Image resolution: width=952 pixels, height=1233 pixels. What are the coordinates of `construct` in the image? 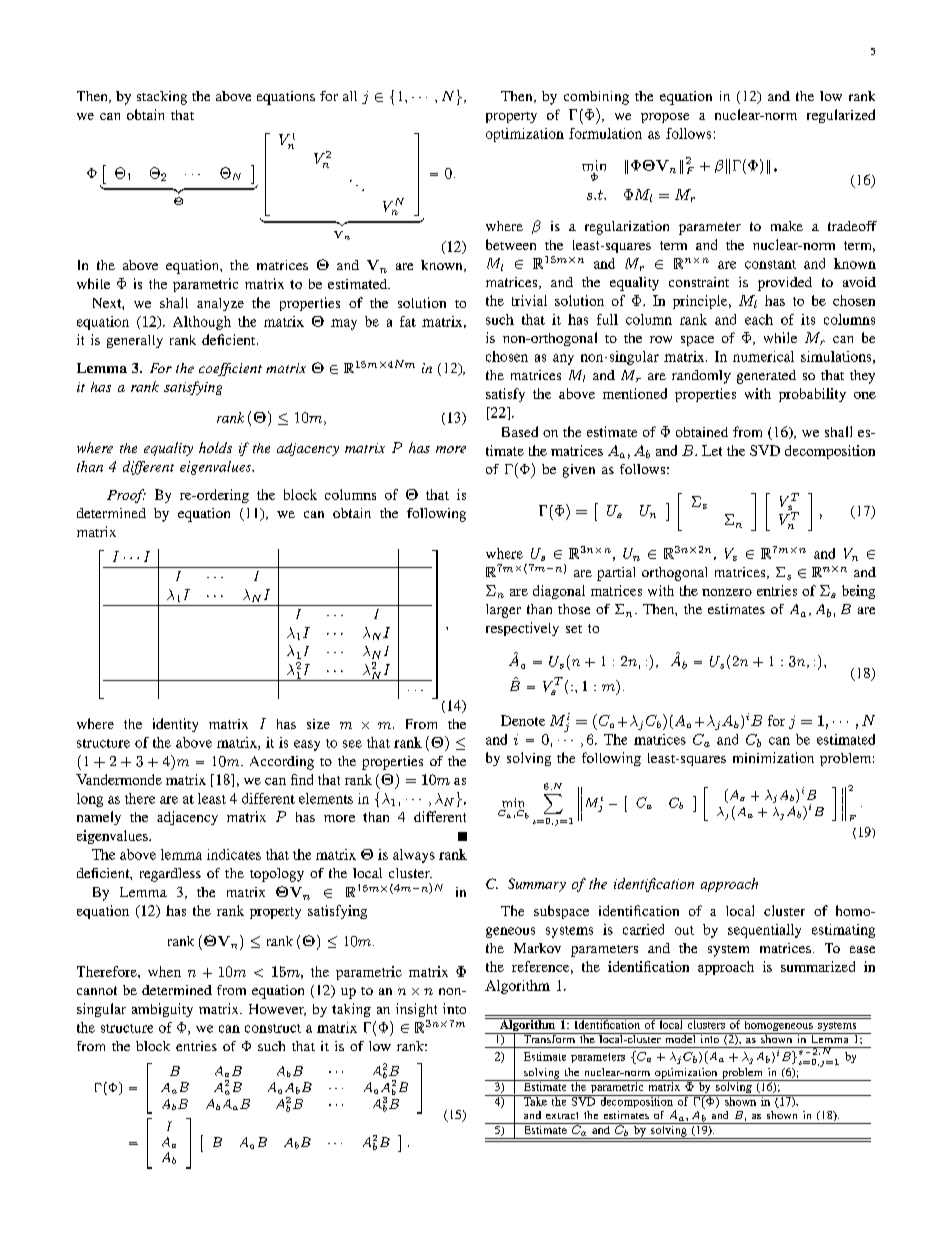 It's located at (273, 1028).
